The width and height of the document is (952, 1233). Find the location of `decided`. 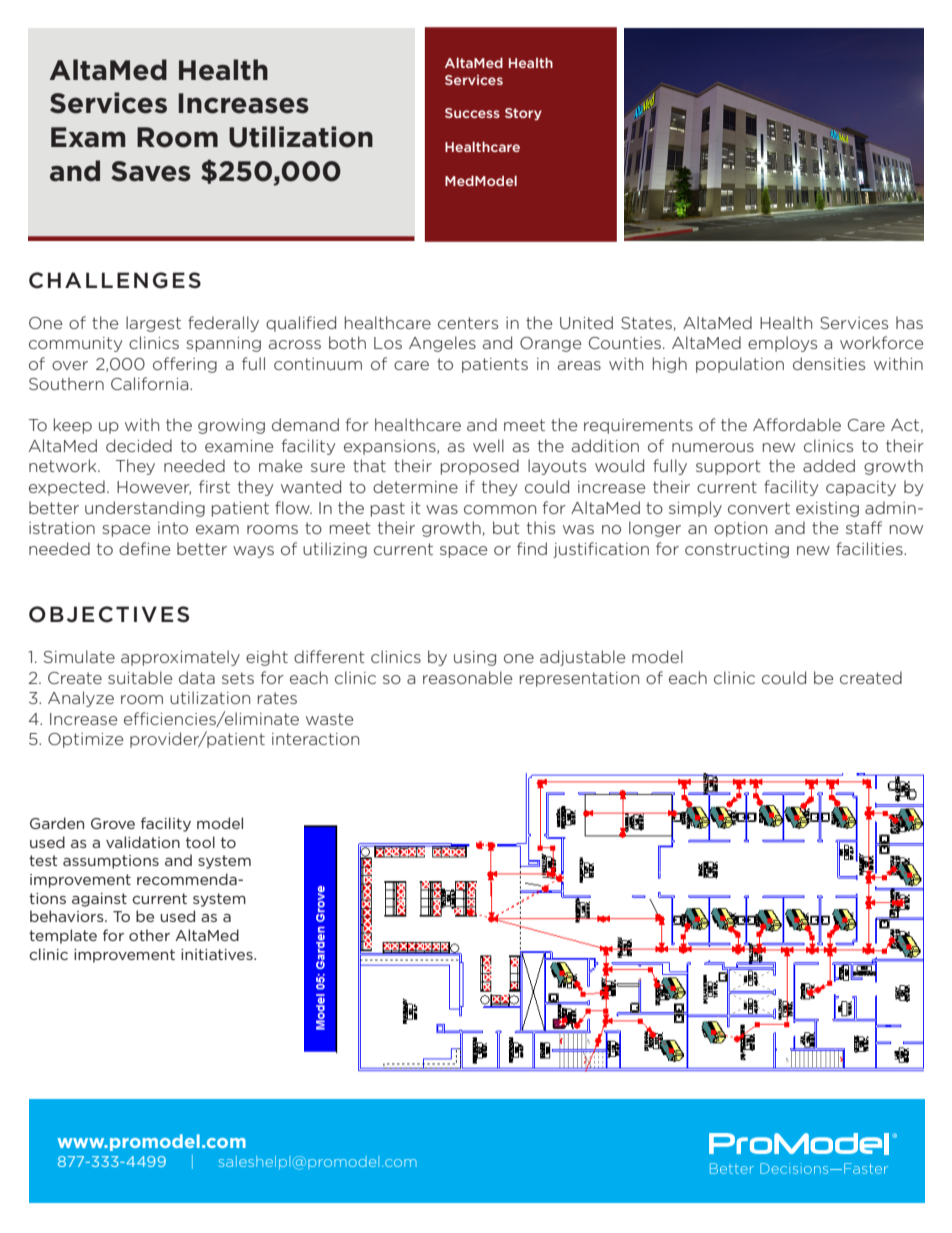

decided is located at coordinates (139, 445).
